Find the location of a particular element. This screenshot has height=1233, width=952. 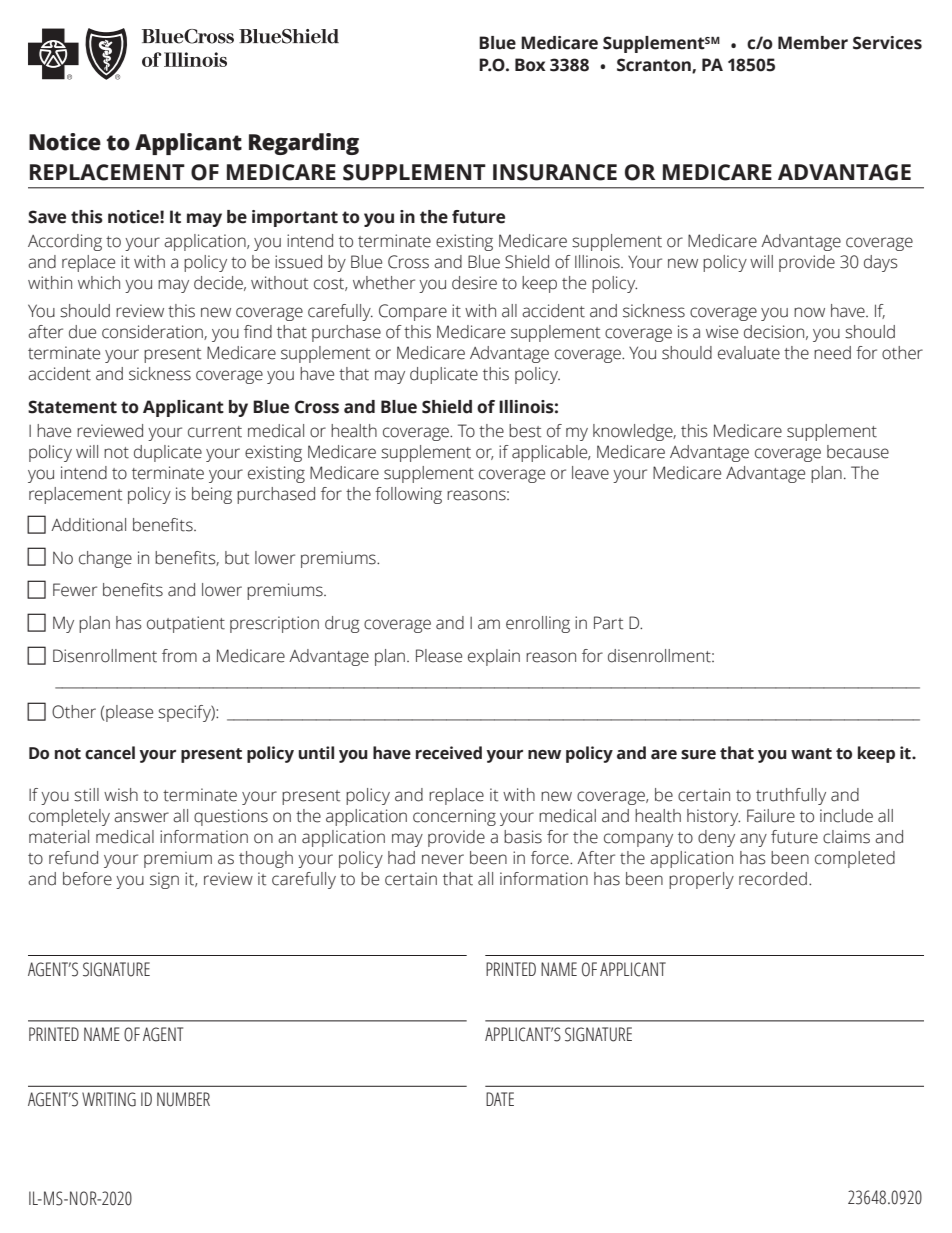

Compare is located at coordinates (413, 312).
